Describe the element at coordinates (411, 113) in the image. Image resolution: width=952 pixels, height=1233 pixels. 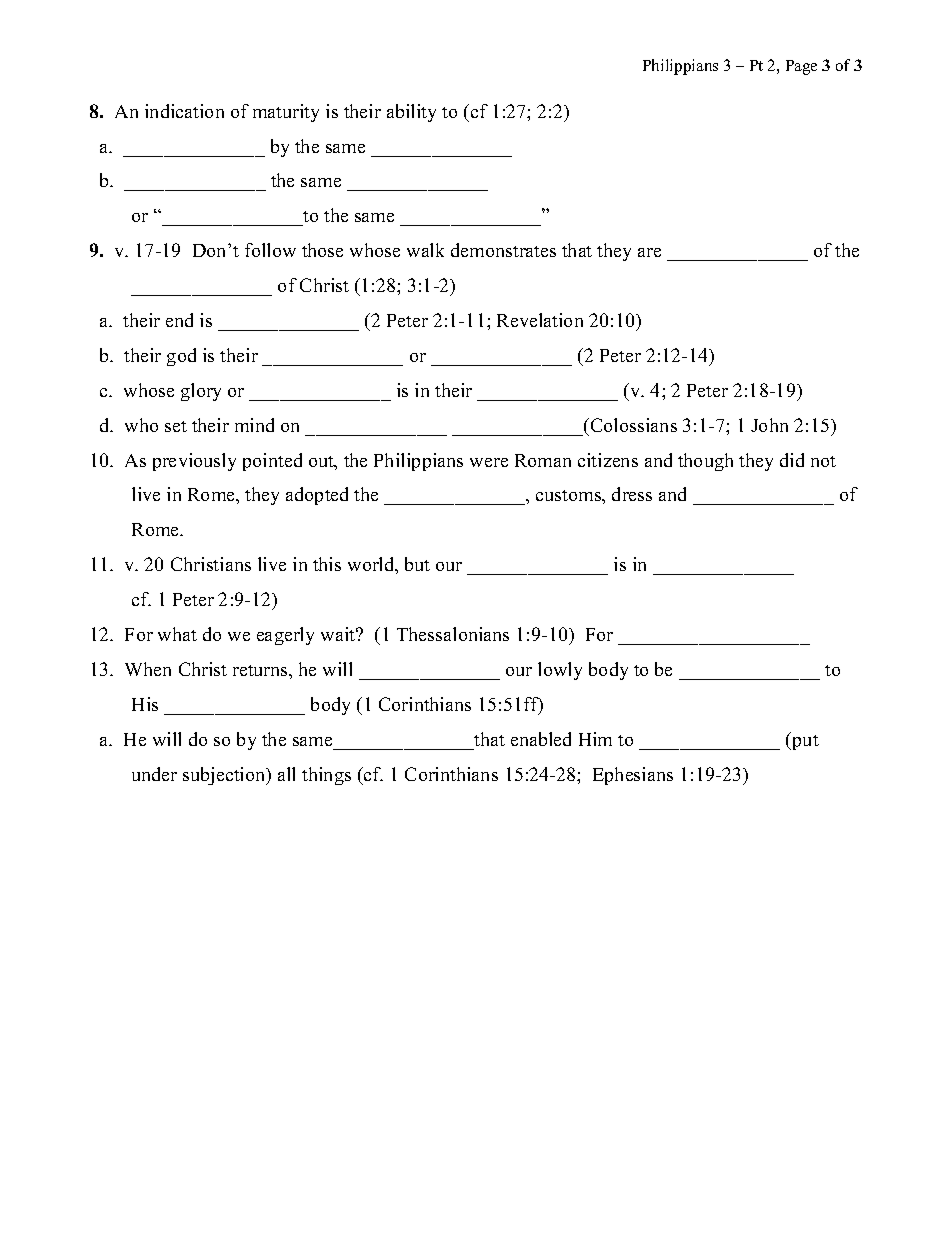
I see `ability` at that location.
